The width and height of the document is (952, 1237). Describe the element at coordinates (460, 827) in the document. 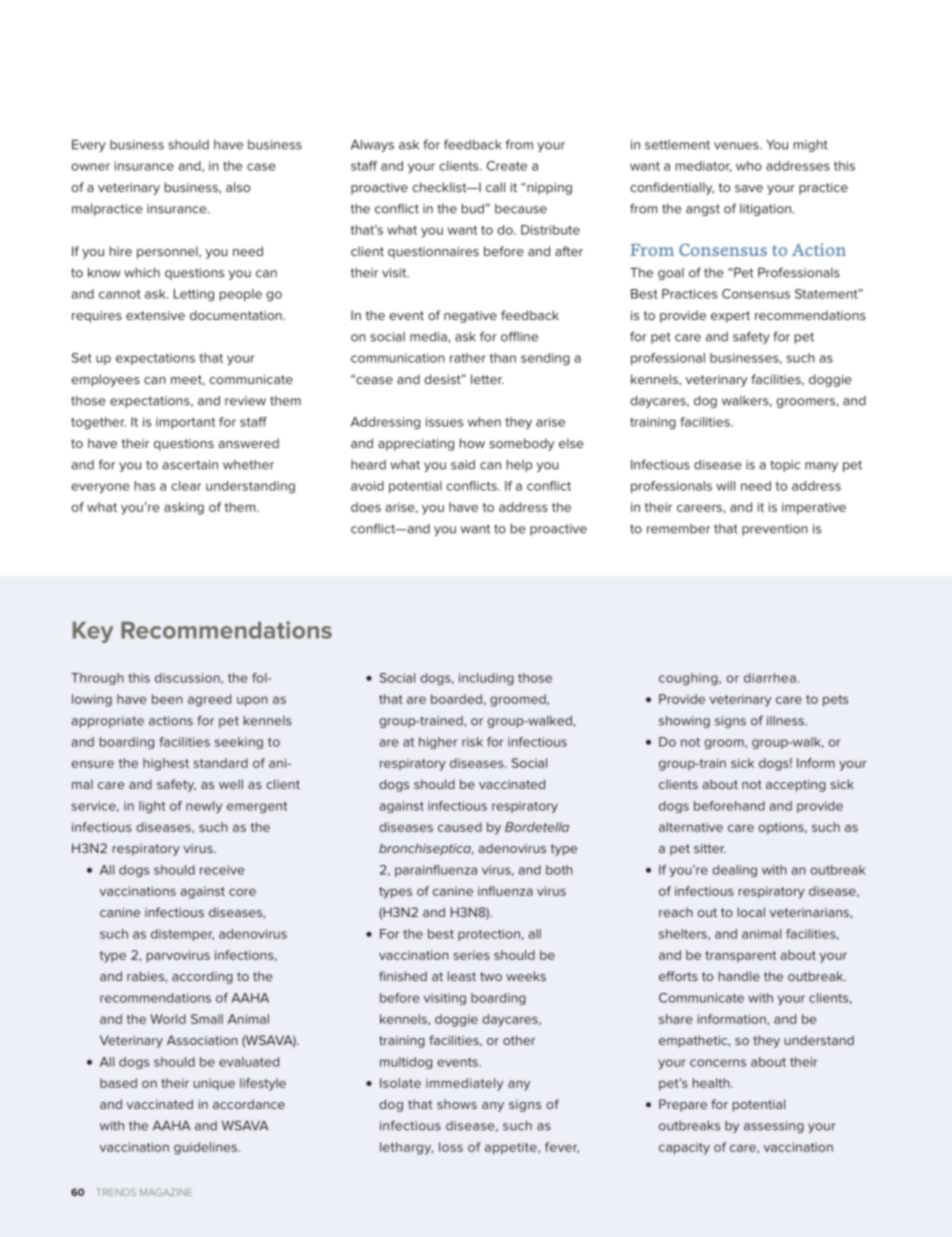

I see `caused` at that location.
